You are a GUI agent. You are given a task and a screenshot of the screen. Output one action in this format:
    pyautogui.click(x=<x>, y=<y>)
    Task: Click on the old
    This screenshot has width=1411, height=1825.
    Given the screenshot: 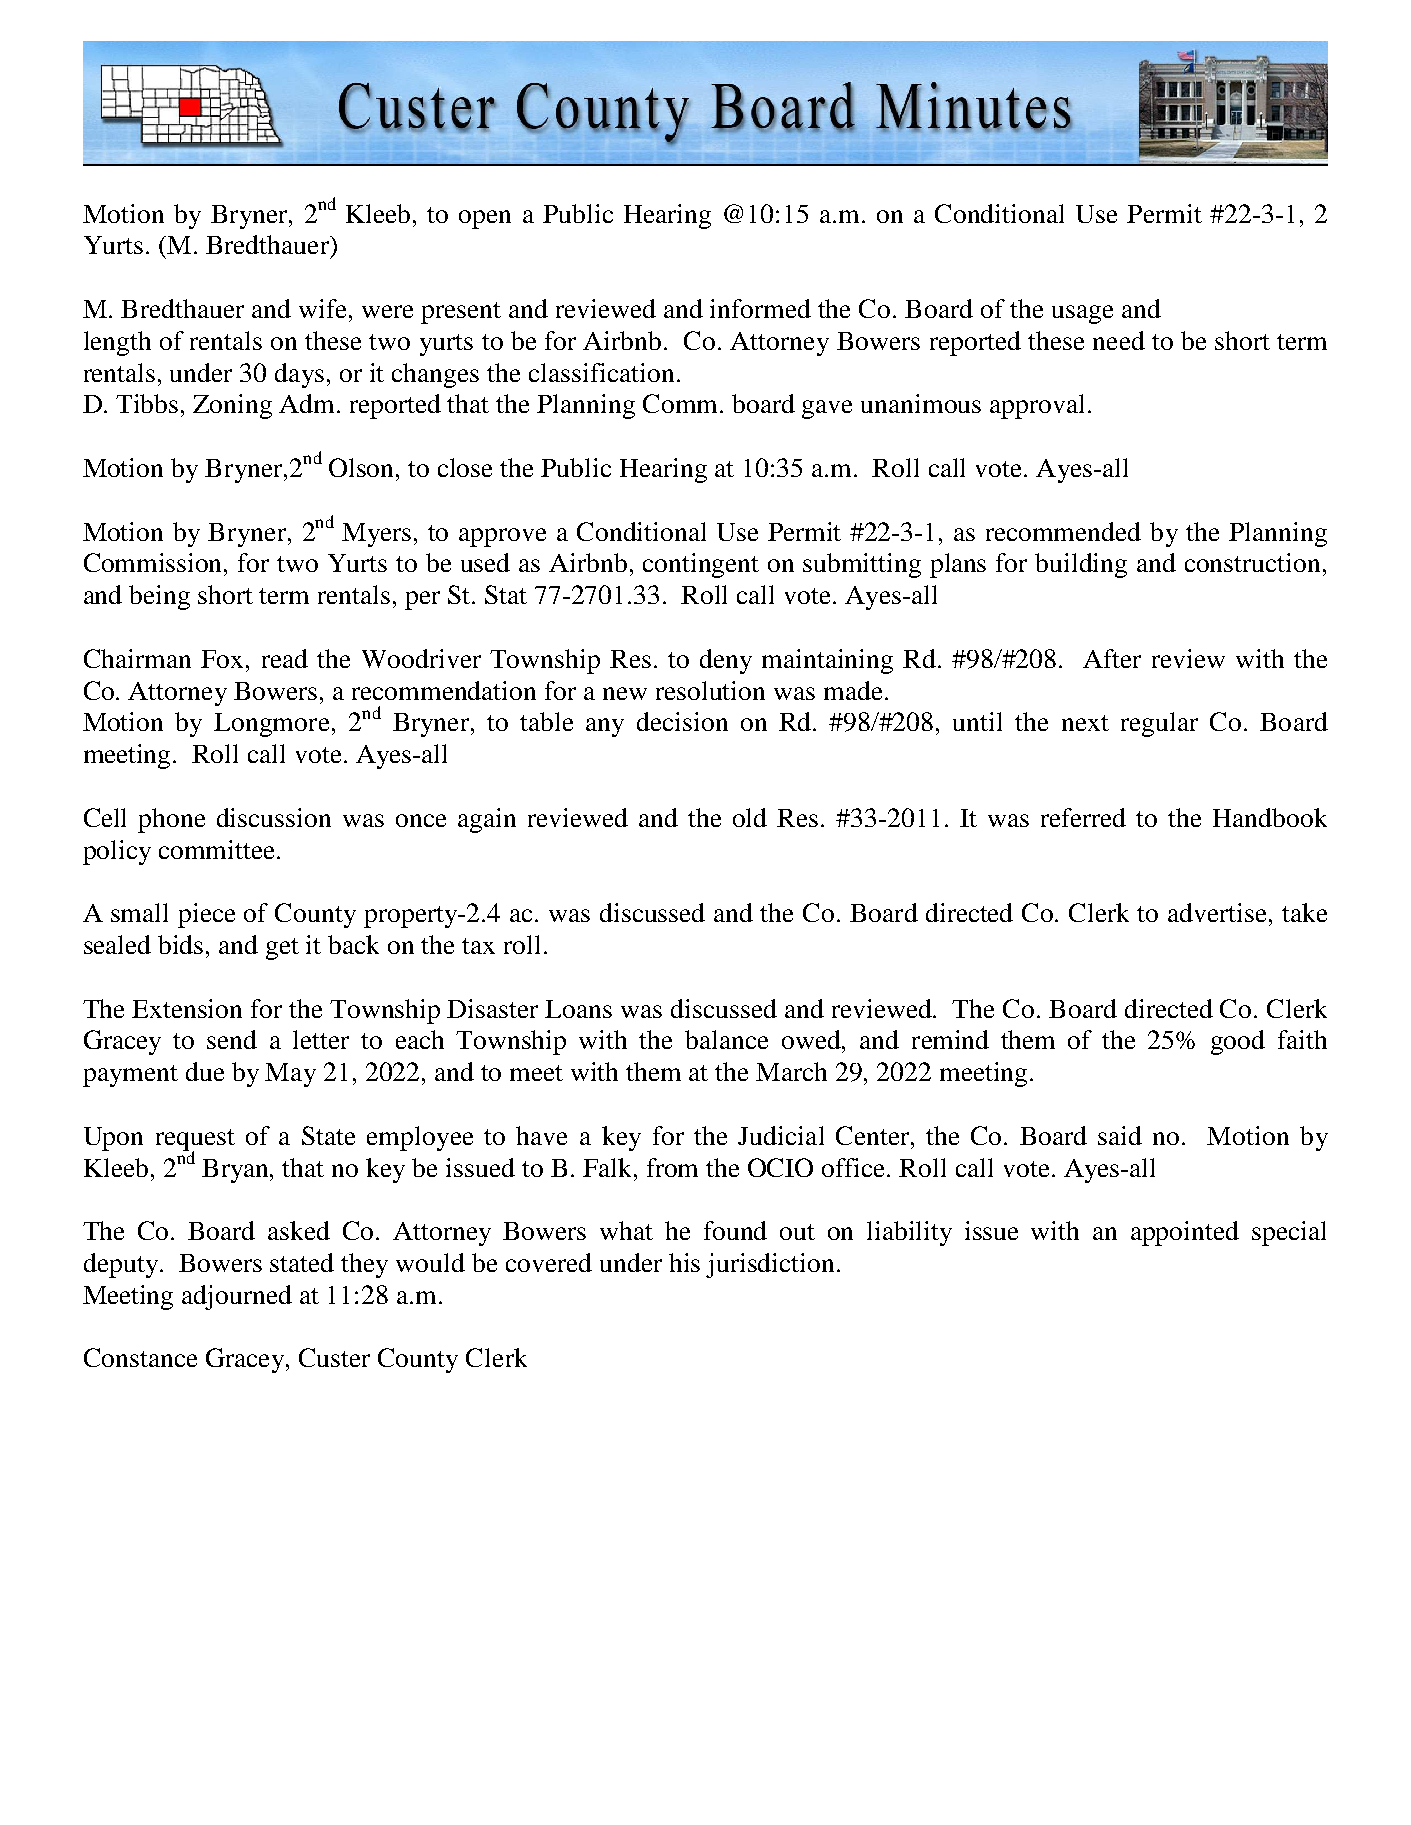 What is the action you would take?
    pyautogui.click(x=750, y=817)
